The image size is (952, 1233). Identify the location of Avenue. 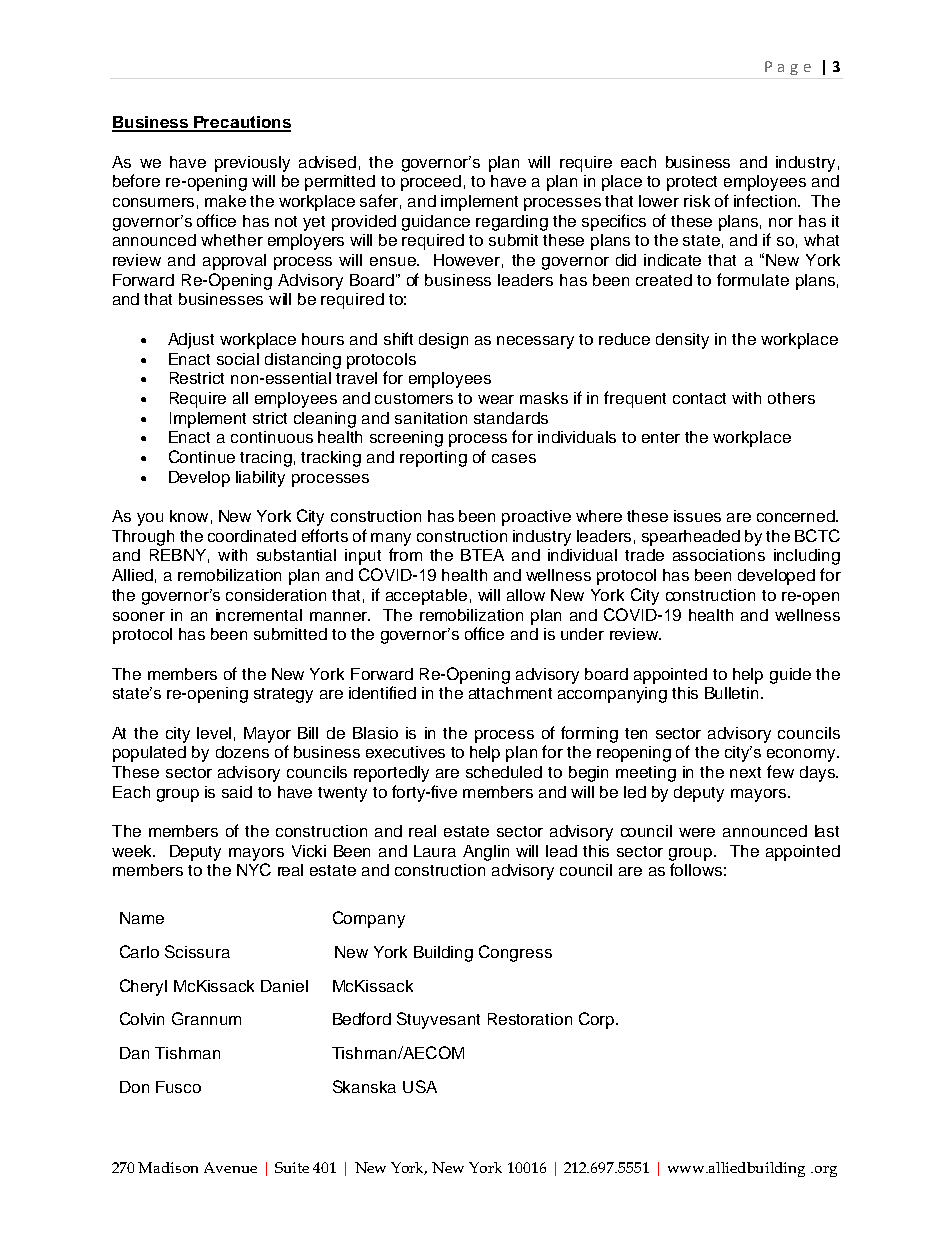
(230, 1167).
